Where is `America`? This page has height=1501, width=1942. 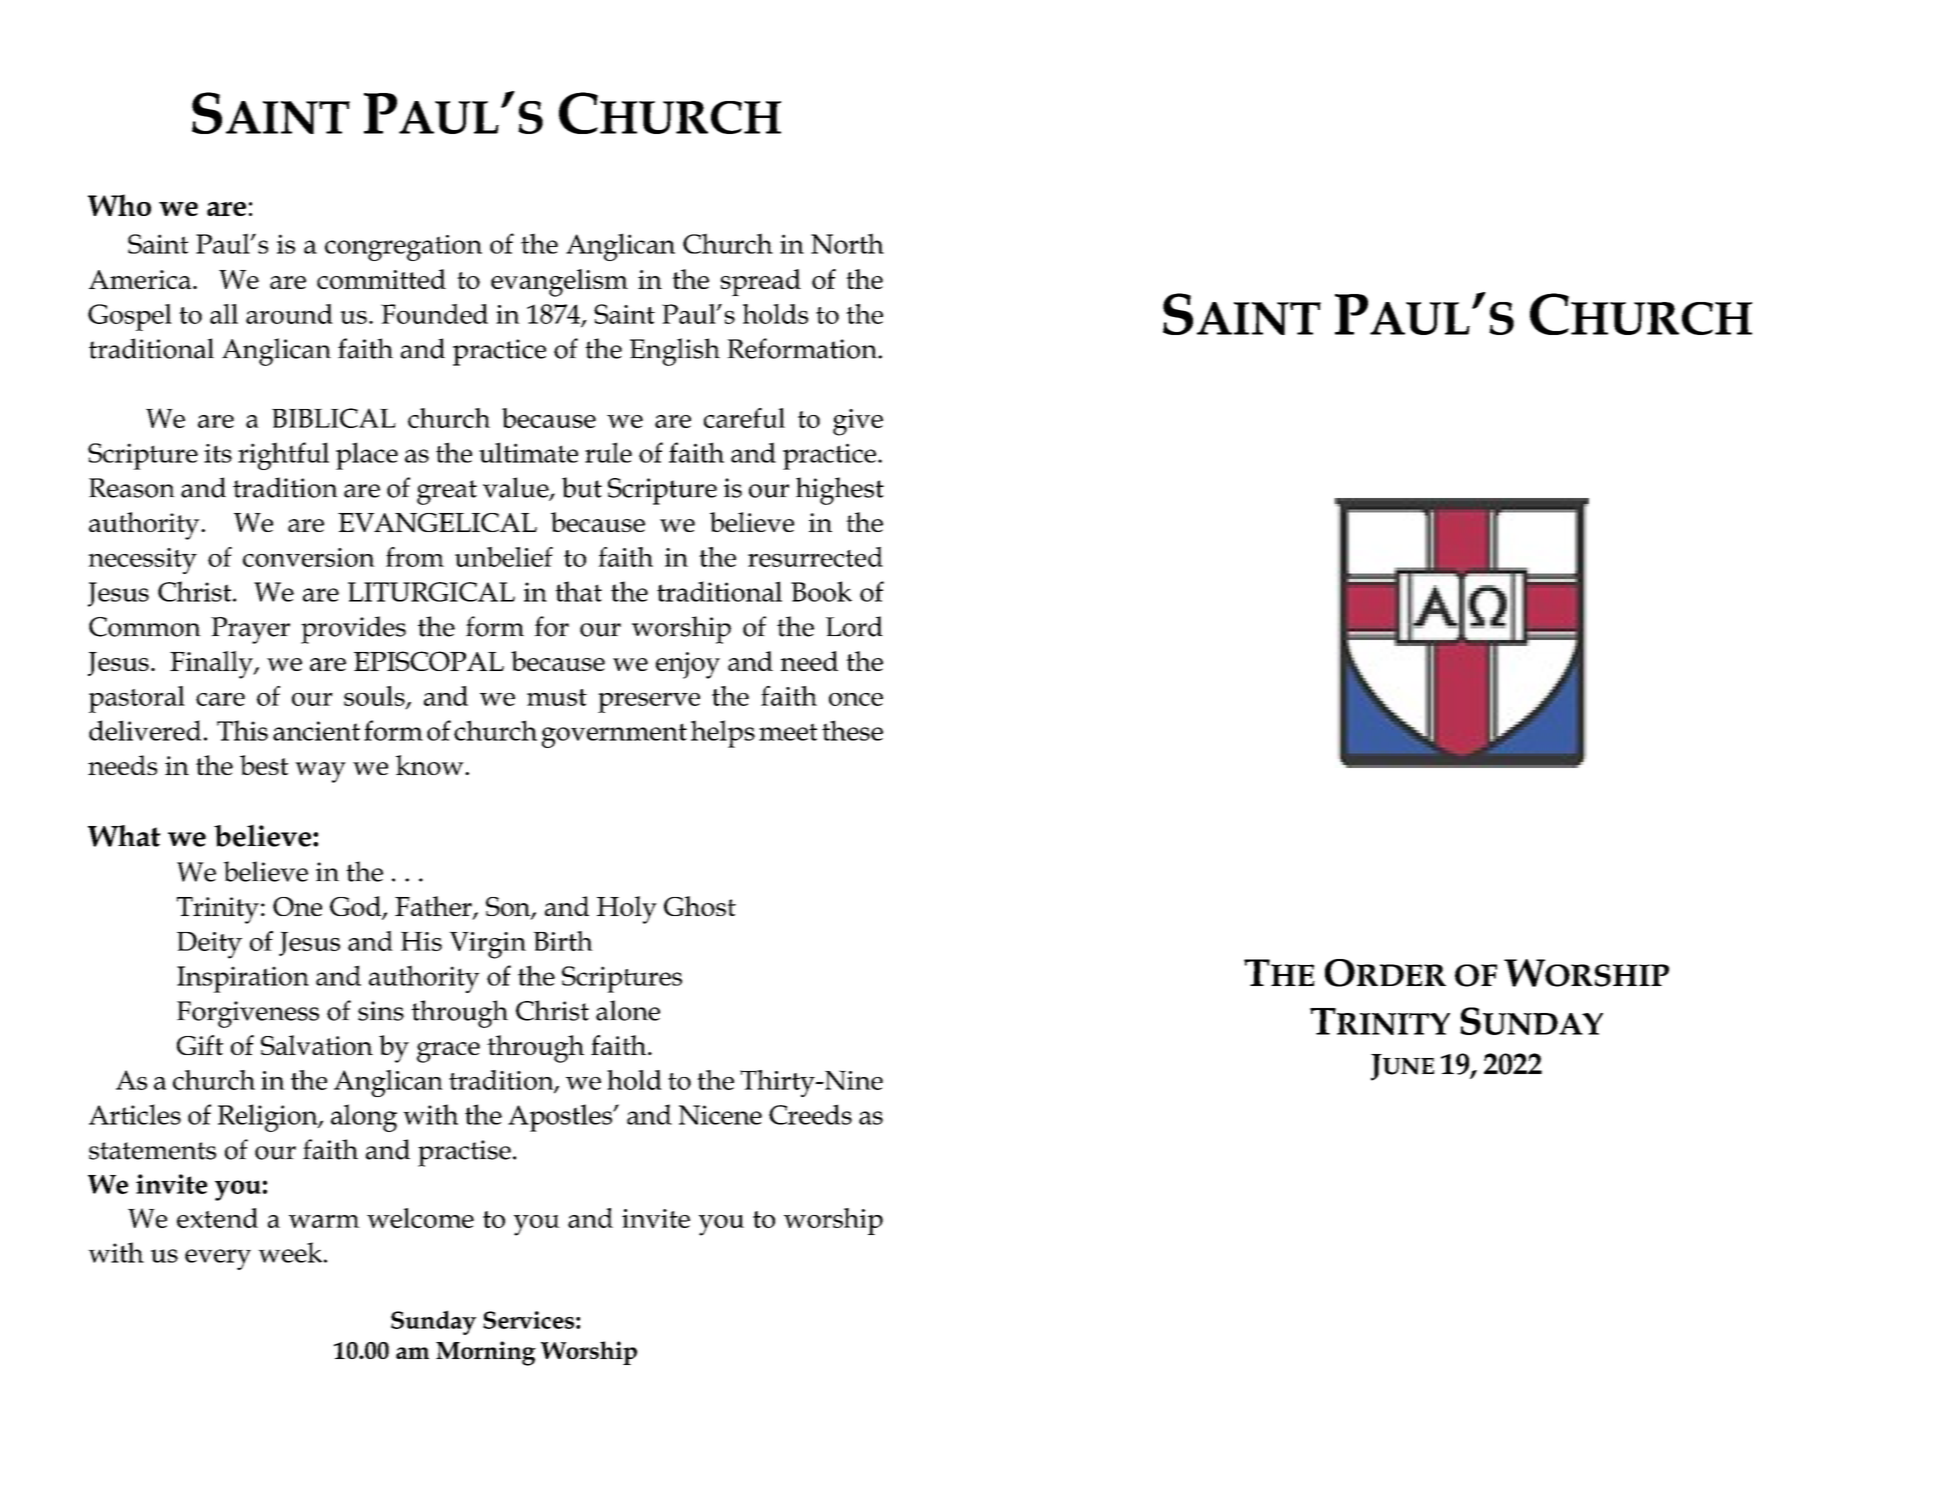
America is located at coordinates (141, 279).
